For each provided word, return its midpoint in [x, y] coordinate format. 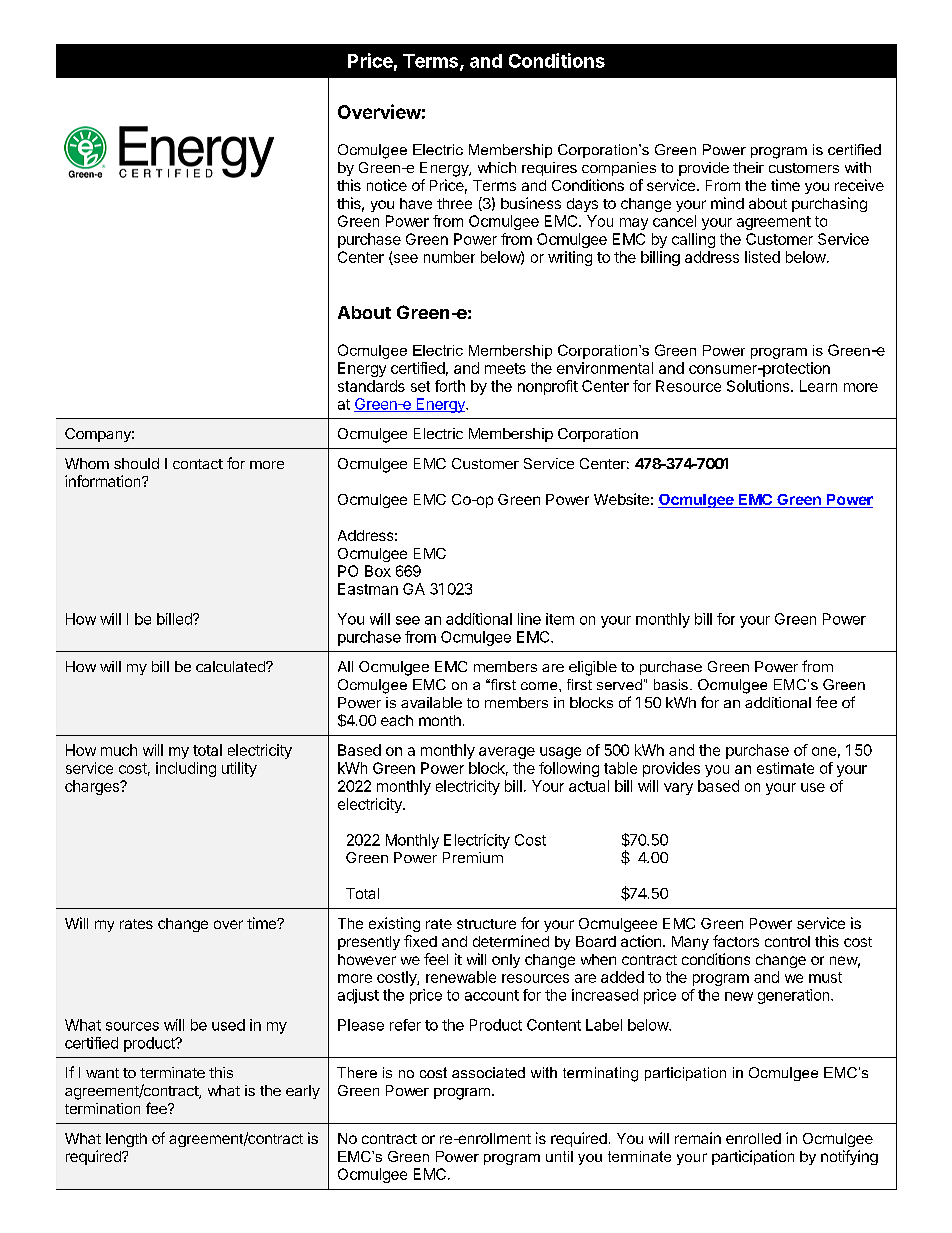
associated [488, 1072]
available [431, 702]
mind [727, 203]
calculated [231, 666]
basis [671, 684]
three [454, 203]
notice [387, 185]
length [126, 1140]
